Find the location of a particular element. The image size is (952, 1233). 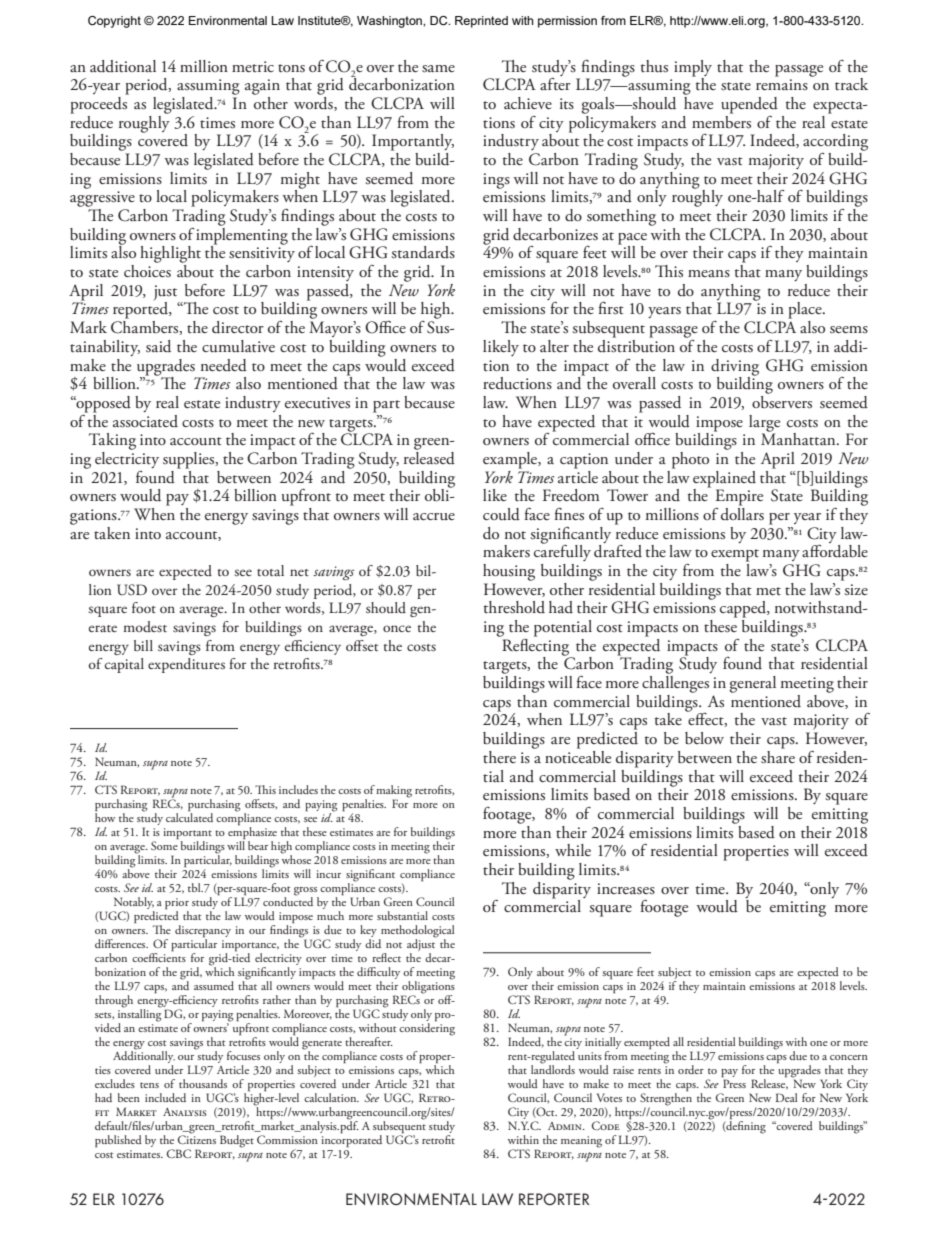

housing is located at coordinates (509, 572).
